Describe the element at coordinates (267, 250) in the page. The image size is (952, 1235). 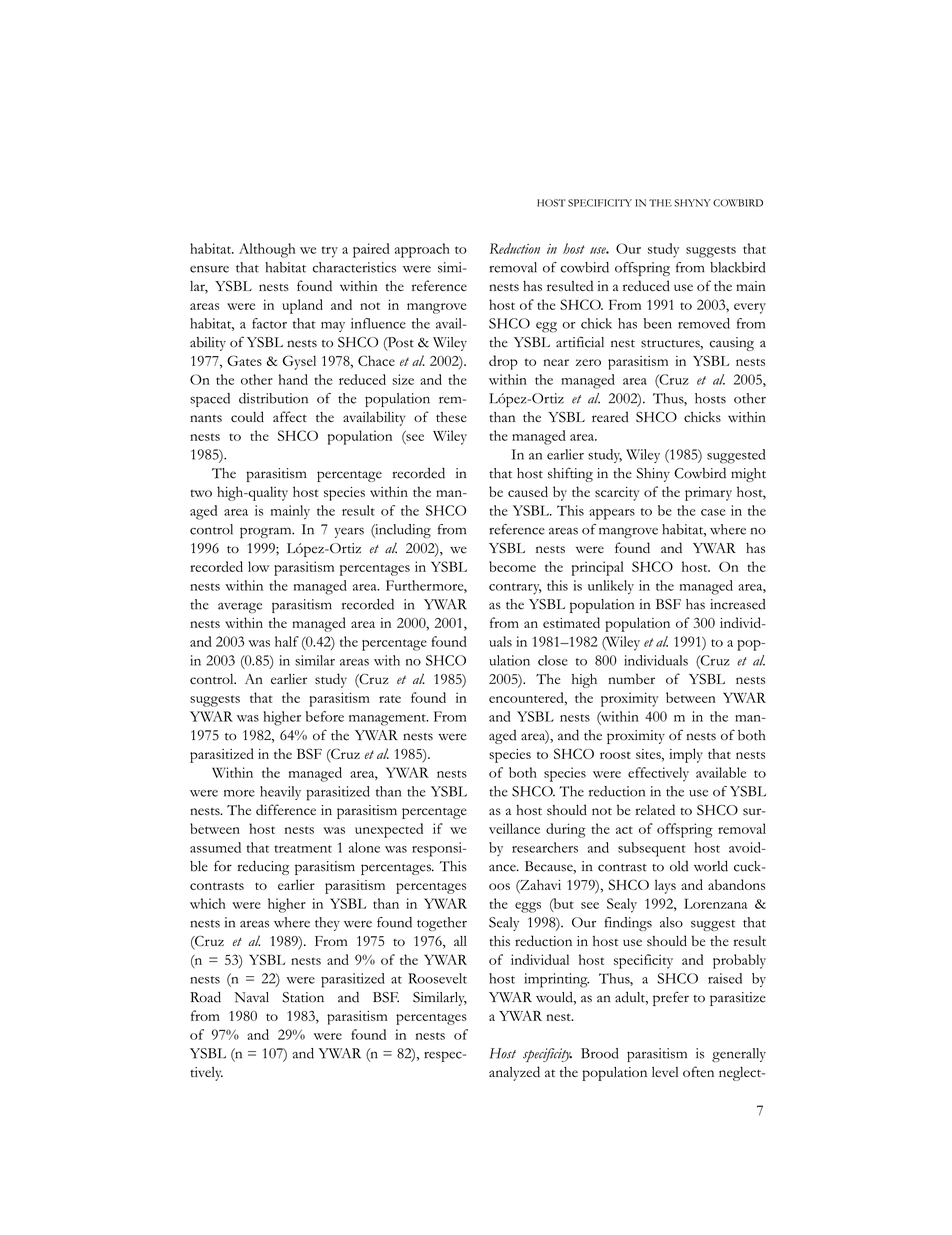
I see `Although` at that location.
